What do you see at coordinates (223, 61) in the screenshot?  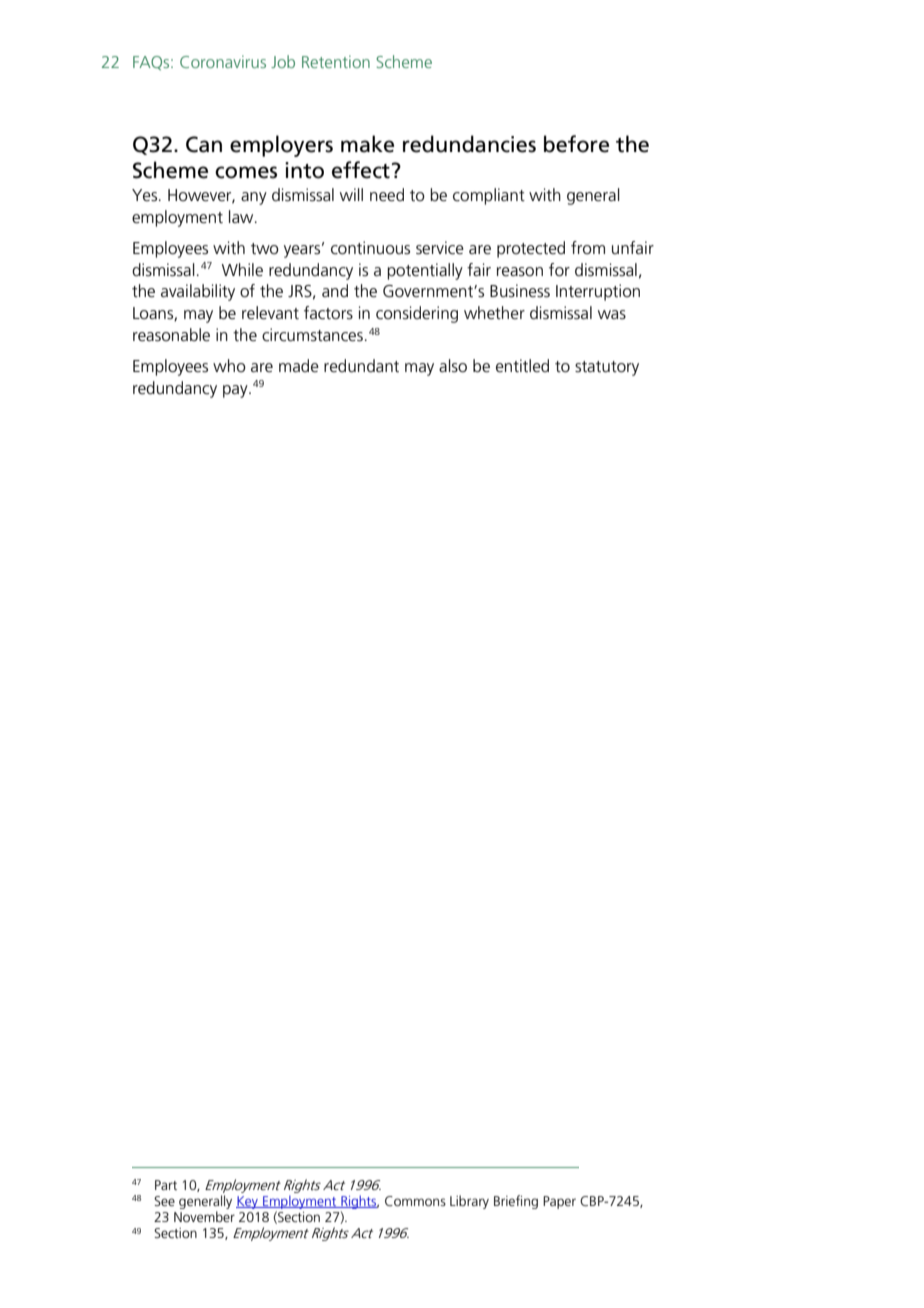 I see `Coronavirus` at bounding box center [223, 61].
